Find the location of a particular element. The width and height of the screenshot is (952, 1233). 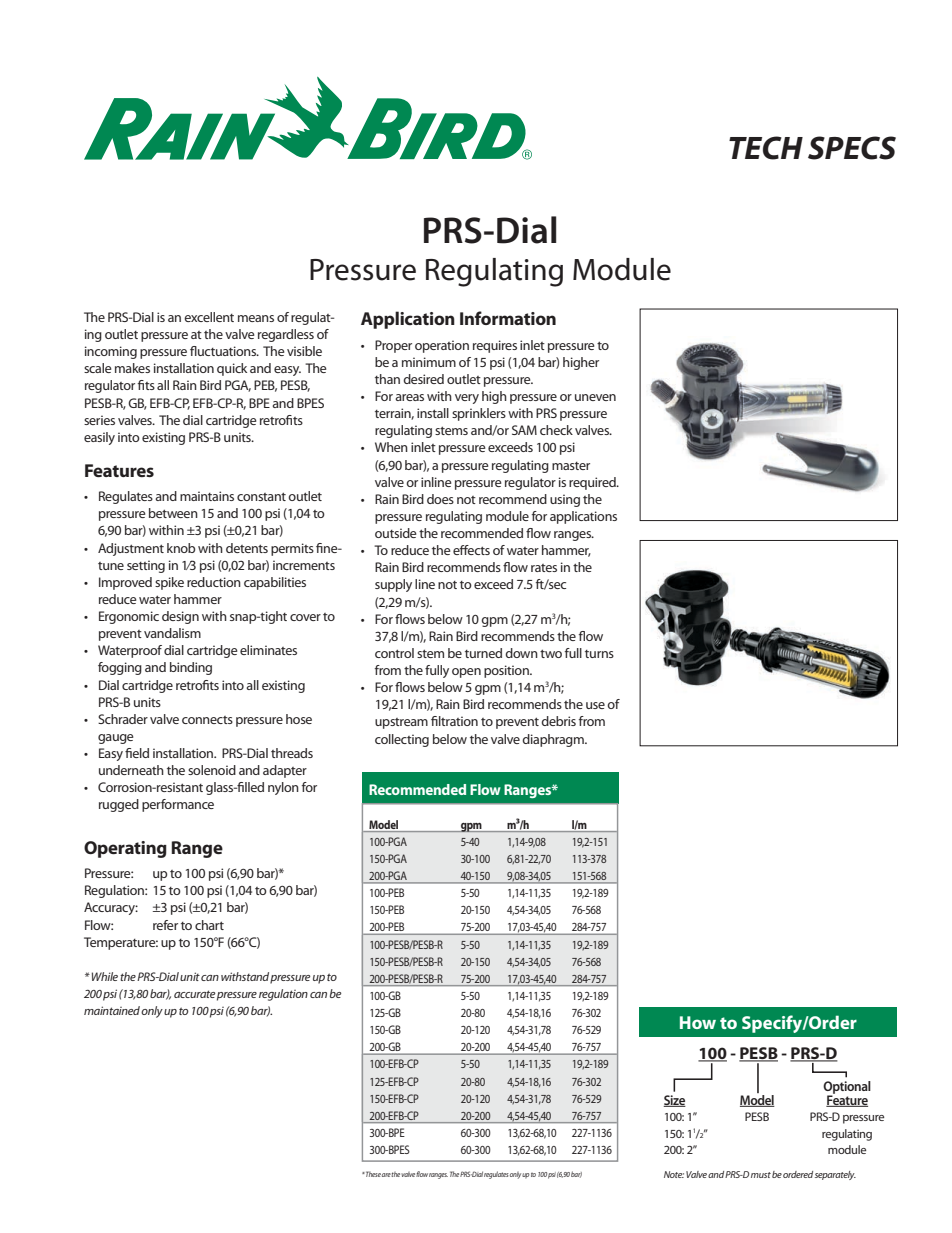

performance is located at coordinates (178, 805).
